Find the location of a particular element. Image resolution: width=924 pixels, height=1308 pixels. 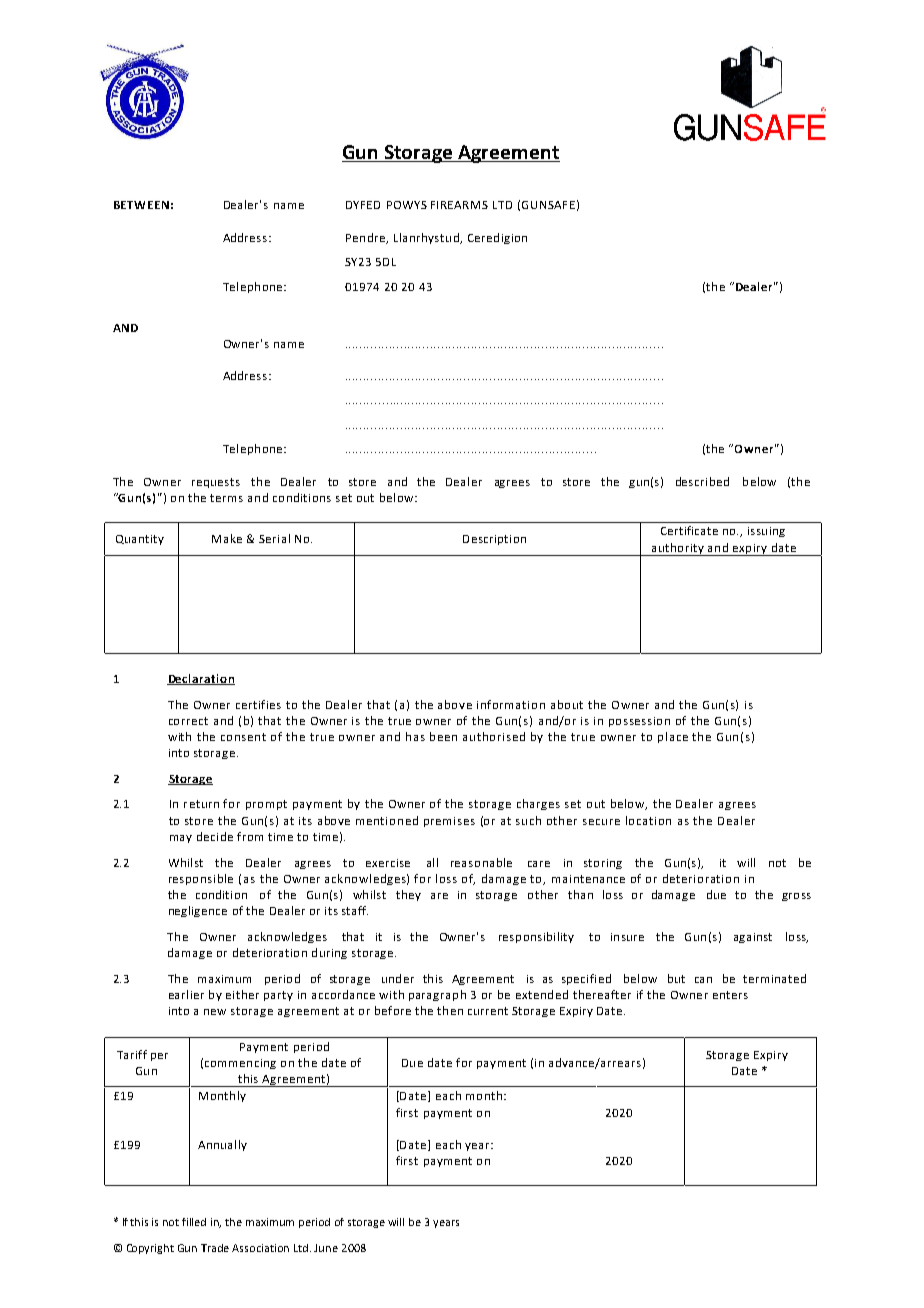

FIREARMS is located at coordinates (459, 205).
